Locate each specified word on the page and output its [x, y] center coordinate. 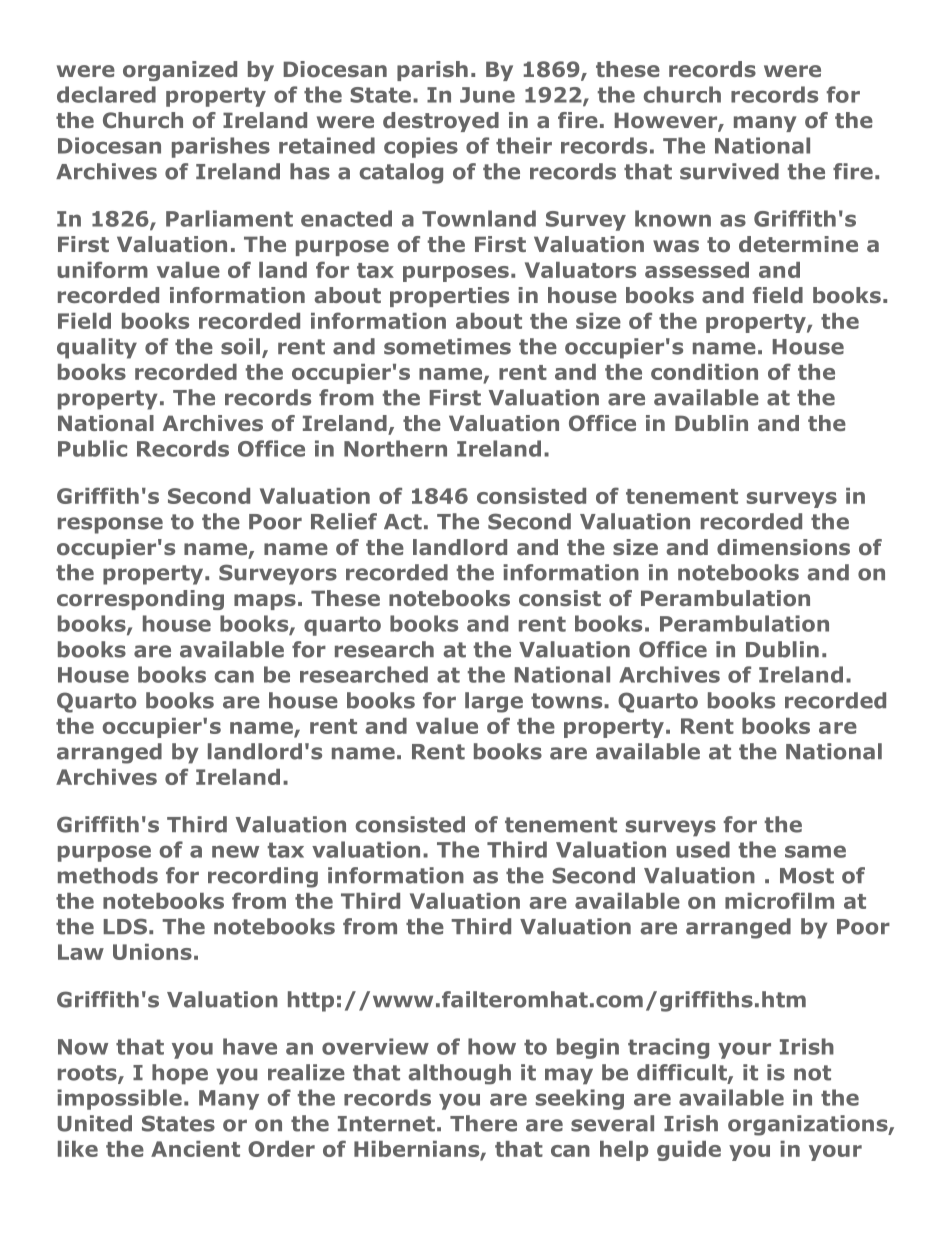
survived [729, 171]
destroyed [441, 122]
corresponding [140, 600]
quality [97, 348]
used [703, 849]
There [483, 1123]
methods [108, 875]
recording [263, 877]
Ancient [195, 1149]
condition [704, 372]
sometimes [447, 346]
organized [180, 71]
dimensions [783, 547]
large [494, 702]
